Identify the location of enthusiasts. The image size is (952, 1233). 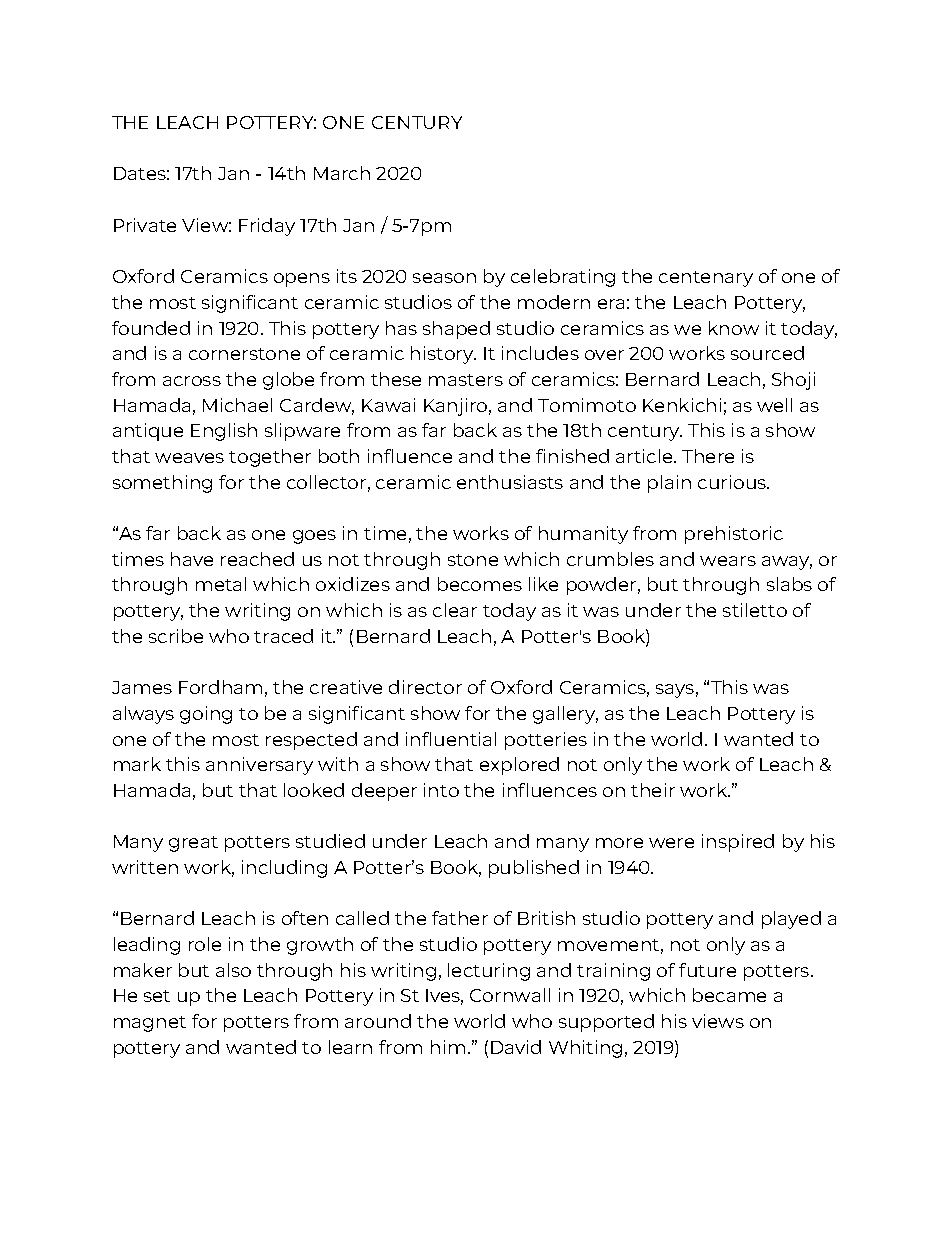
(510, 482).
